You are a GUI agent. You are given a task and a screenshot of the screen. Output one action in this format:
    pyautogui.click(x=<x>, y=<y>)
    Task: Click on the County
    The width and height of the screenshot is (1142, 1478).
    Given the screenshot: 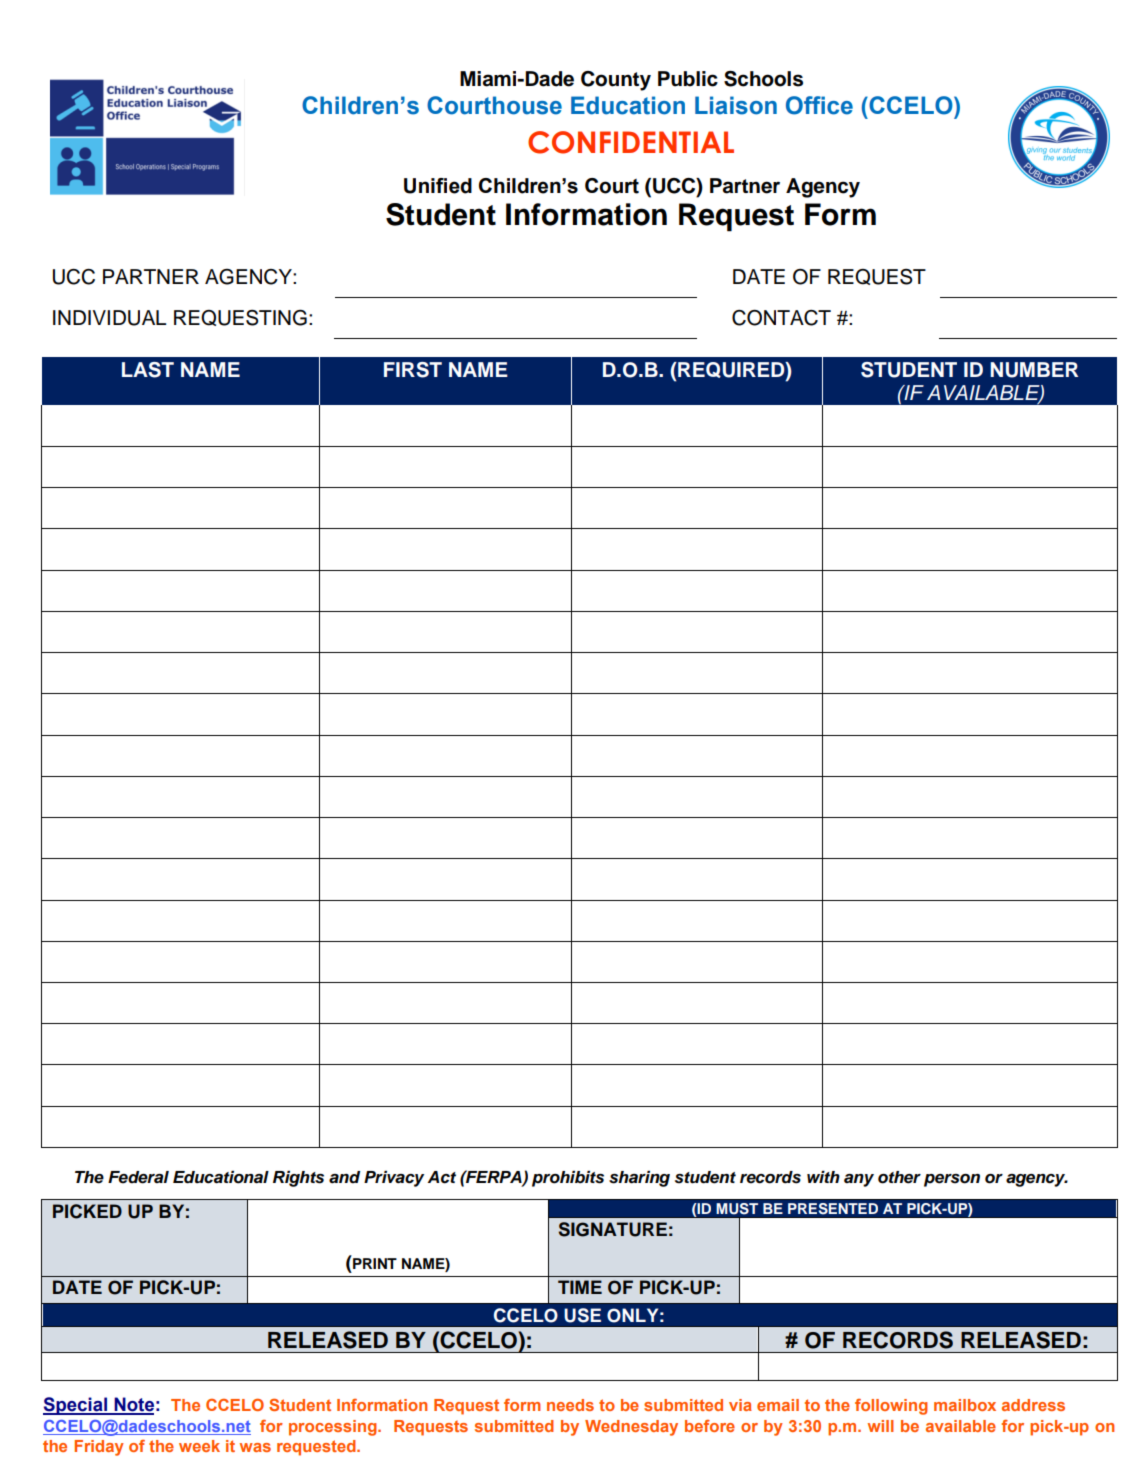 What is the action you would take?
    pyautogui.click(x=616, y=81)
